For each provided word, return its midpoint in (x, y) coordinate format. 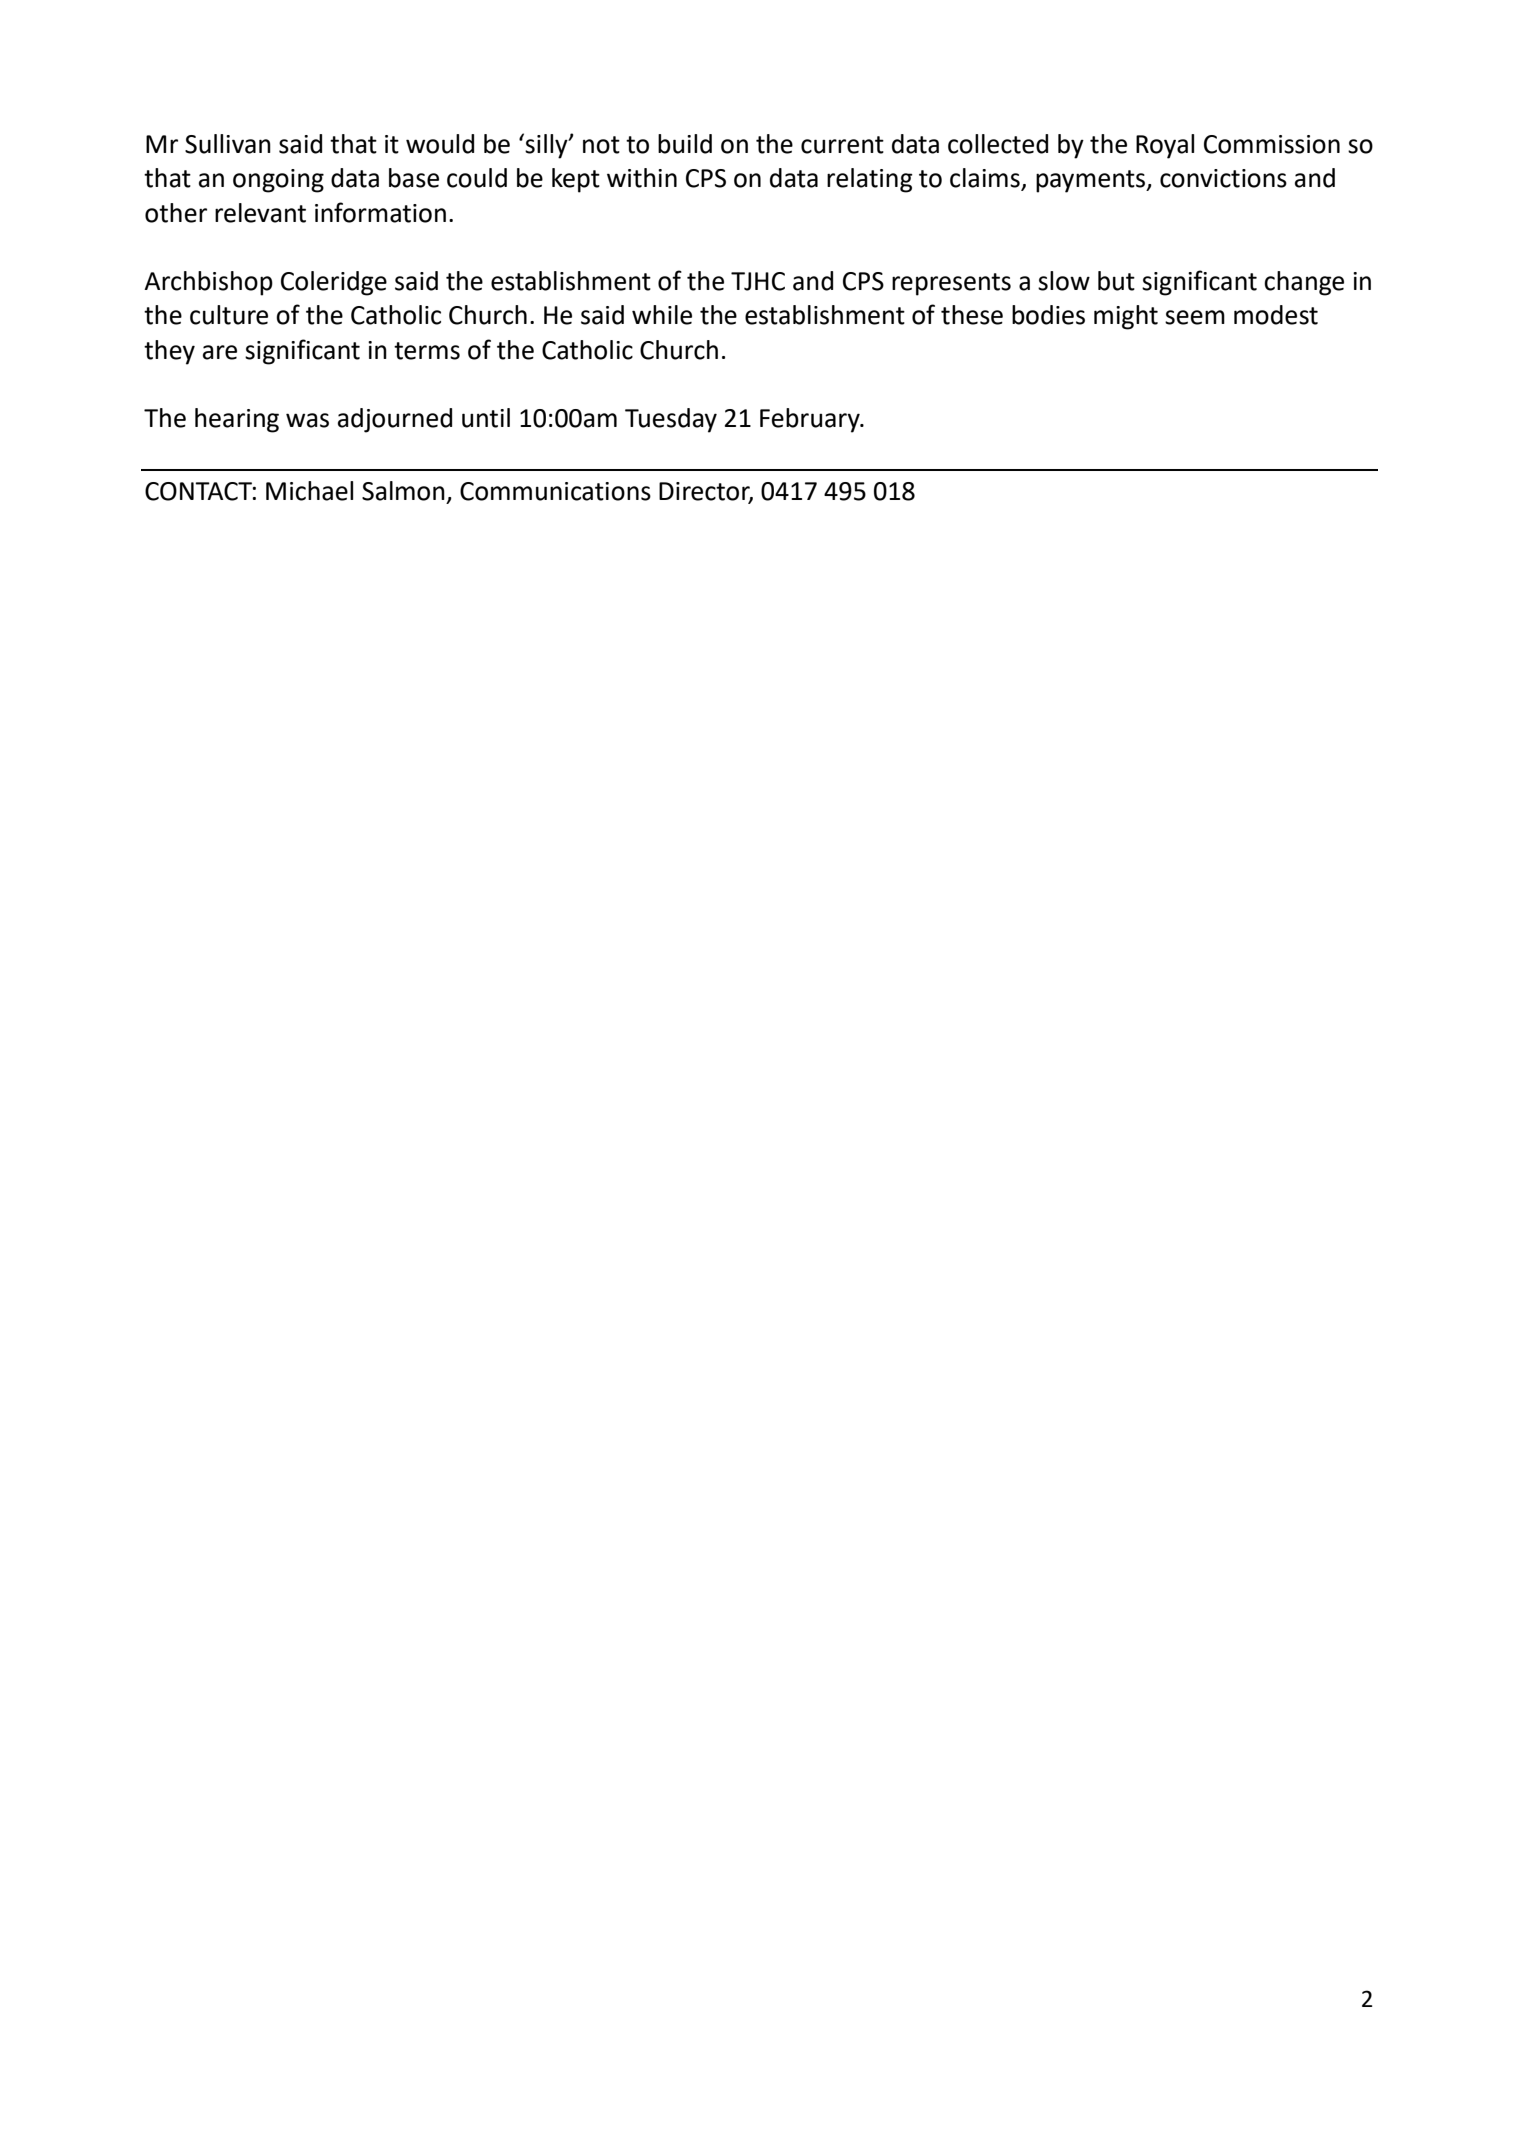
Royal (1165, 146)
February (811, 420)
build (685, 144)
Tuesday (671, 420)
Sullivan (228, 144)
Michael (309, 491)
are (220, 352)
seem (1195, 317)
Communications (555, 491)
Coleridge (334, 283)
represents (951, 284)
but (1116, 281)
